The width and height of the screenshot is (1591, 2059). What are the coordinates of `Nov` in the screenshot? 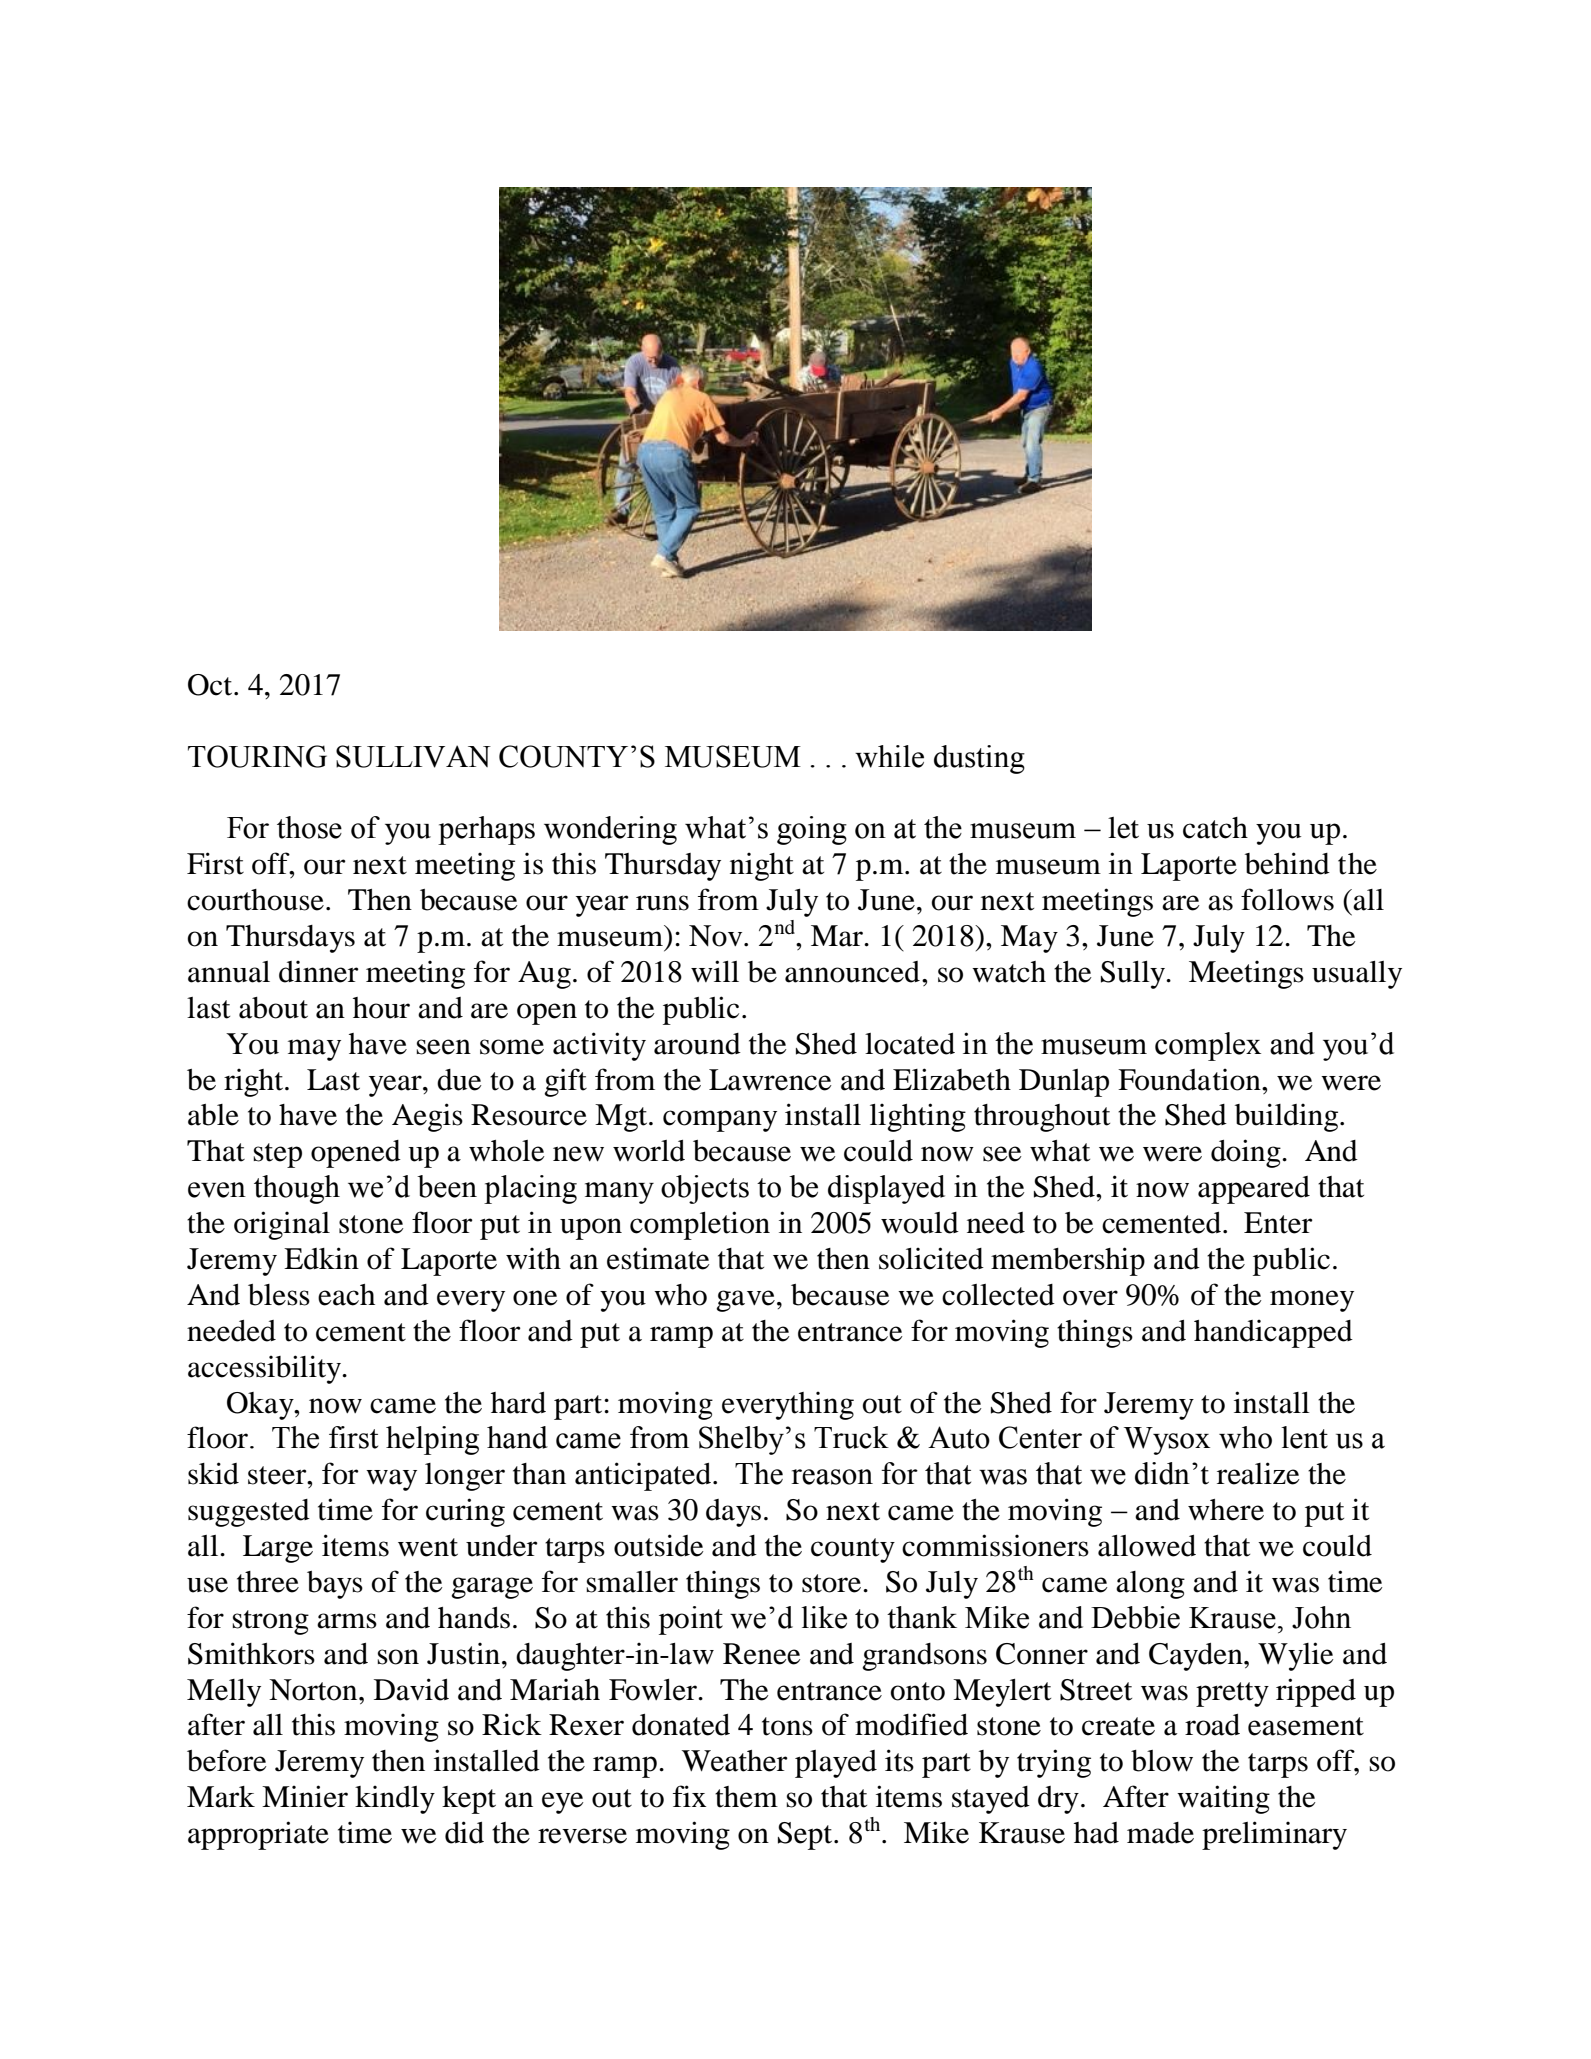 It's located at (717, 936).
